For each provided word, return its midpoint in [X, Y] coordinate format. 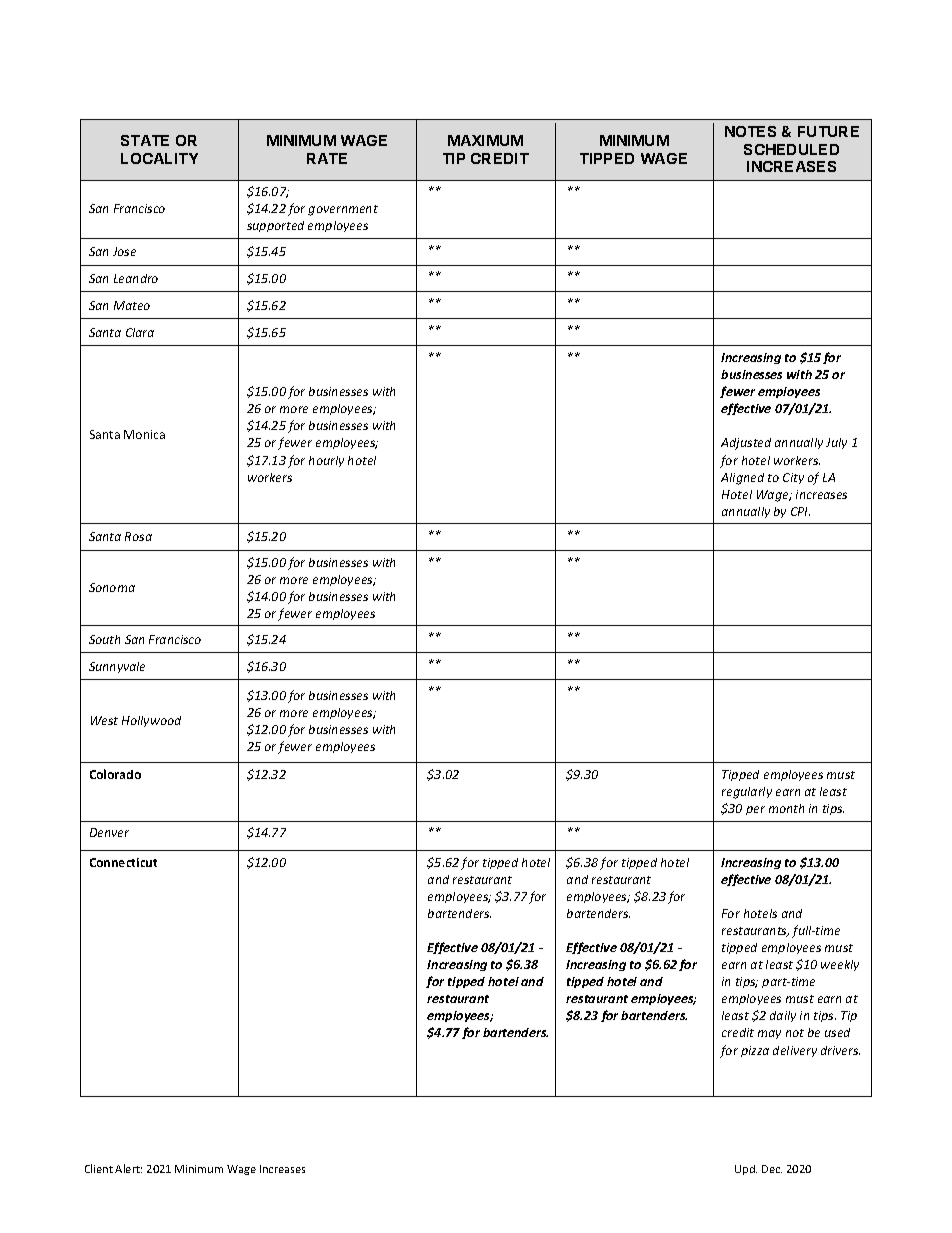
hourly [326, 461]
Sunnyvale [117, 667]
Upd [746, 1170]
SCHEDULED [791, 149]
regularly [747, 793]
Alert [128, 1168]
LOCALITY [159, 158]
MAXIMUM [485, 140]
